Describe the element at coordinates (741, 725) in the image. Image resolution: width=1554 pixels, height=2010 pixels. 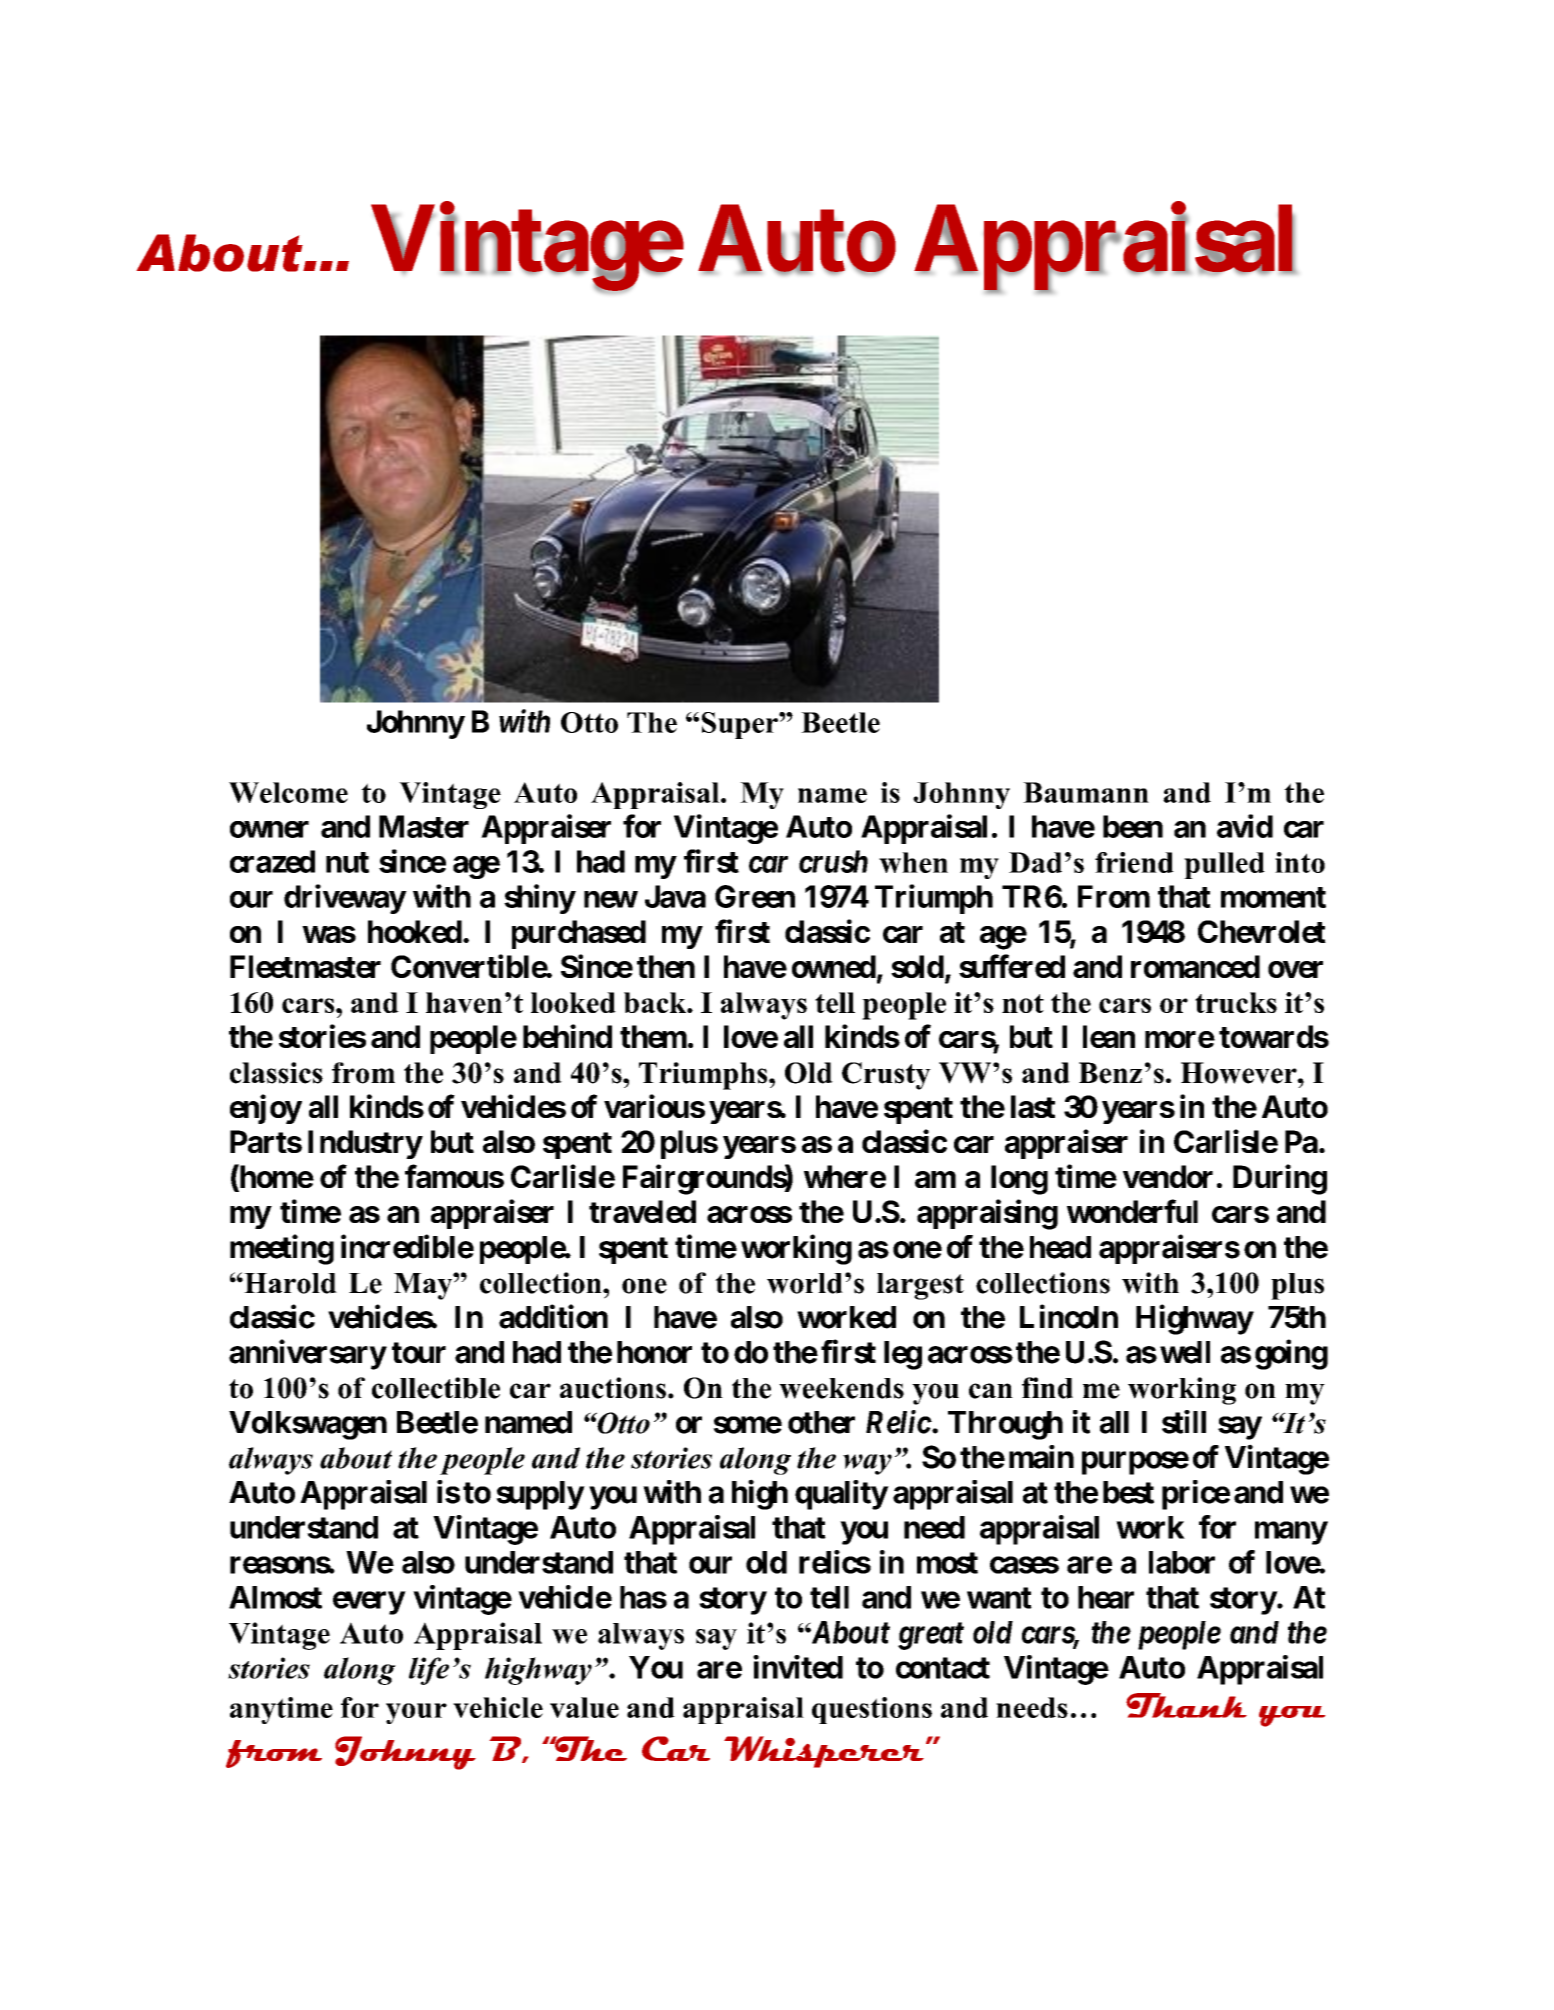
I see `Super` at that location.
